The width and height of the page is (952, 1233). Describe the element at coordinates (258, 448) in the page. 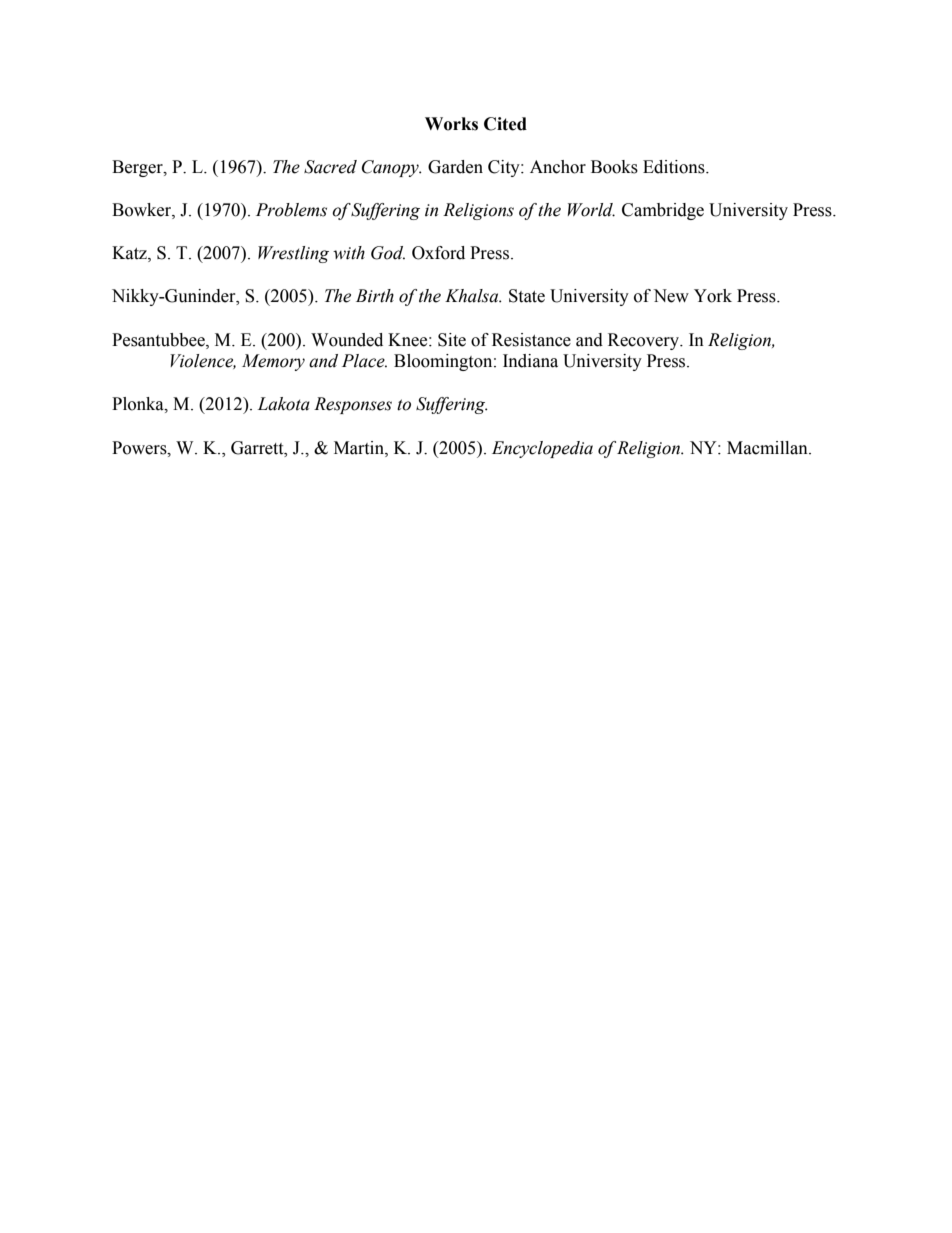

I see `Garrett` at that location.
